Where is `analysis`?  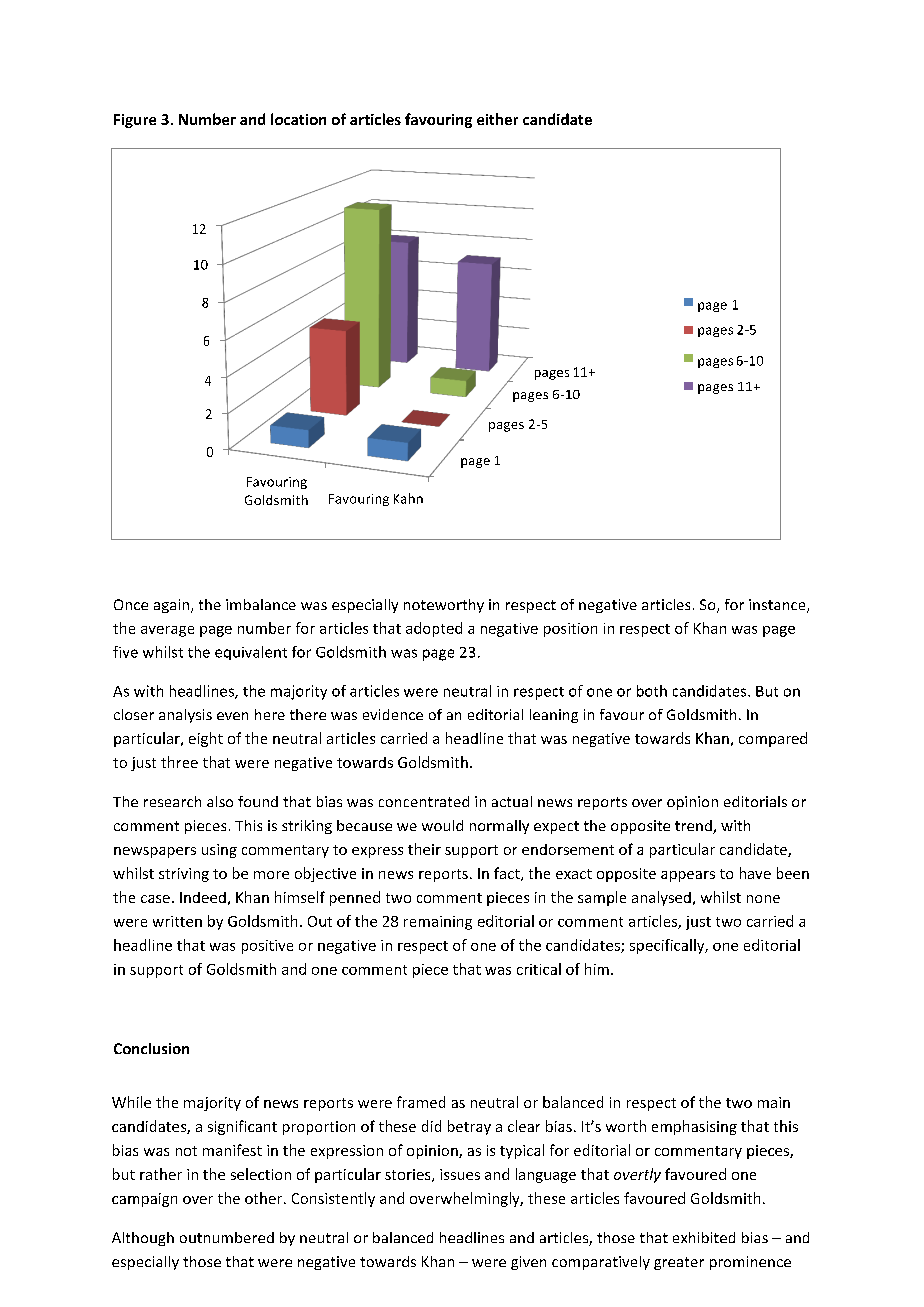
analysis is located at coordinates (185, 716).
